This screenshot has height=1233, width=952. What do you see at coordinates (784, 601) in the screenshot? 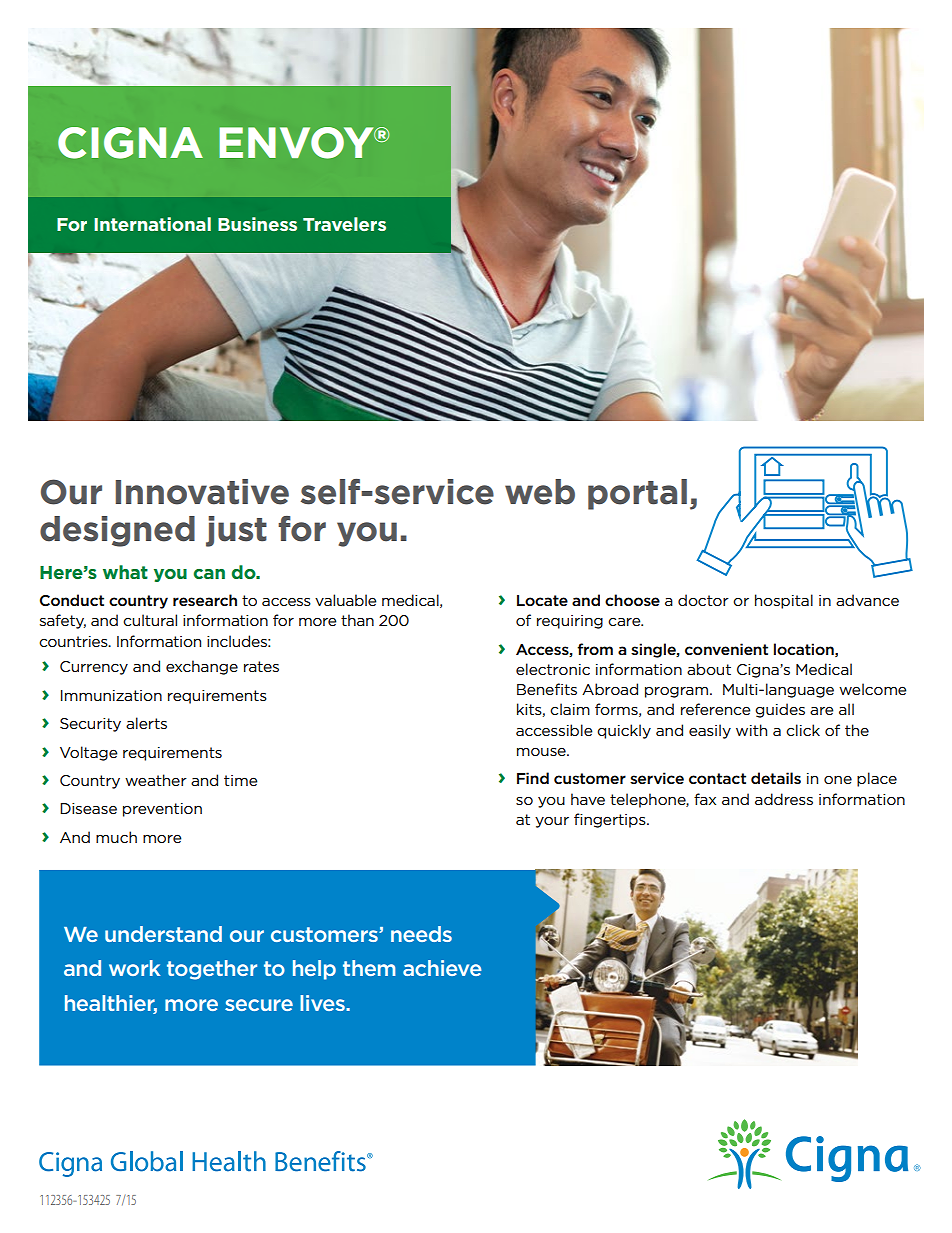
I see `hospital` at bounding box center [784, 601].
